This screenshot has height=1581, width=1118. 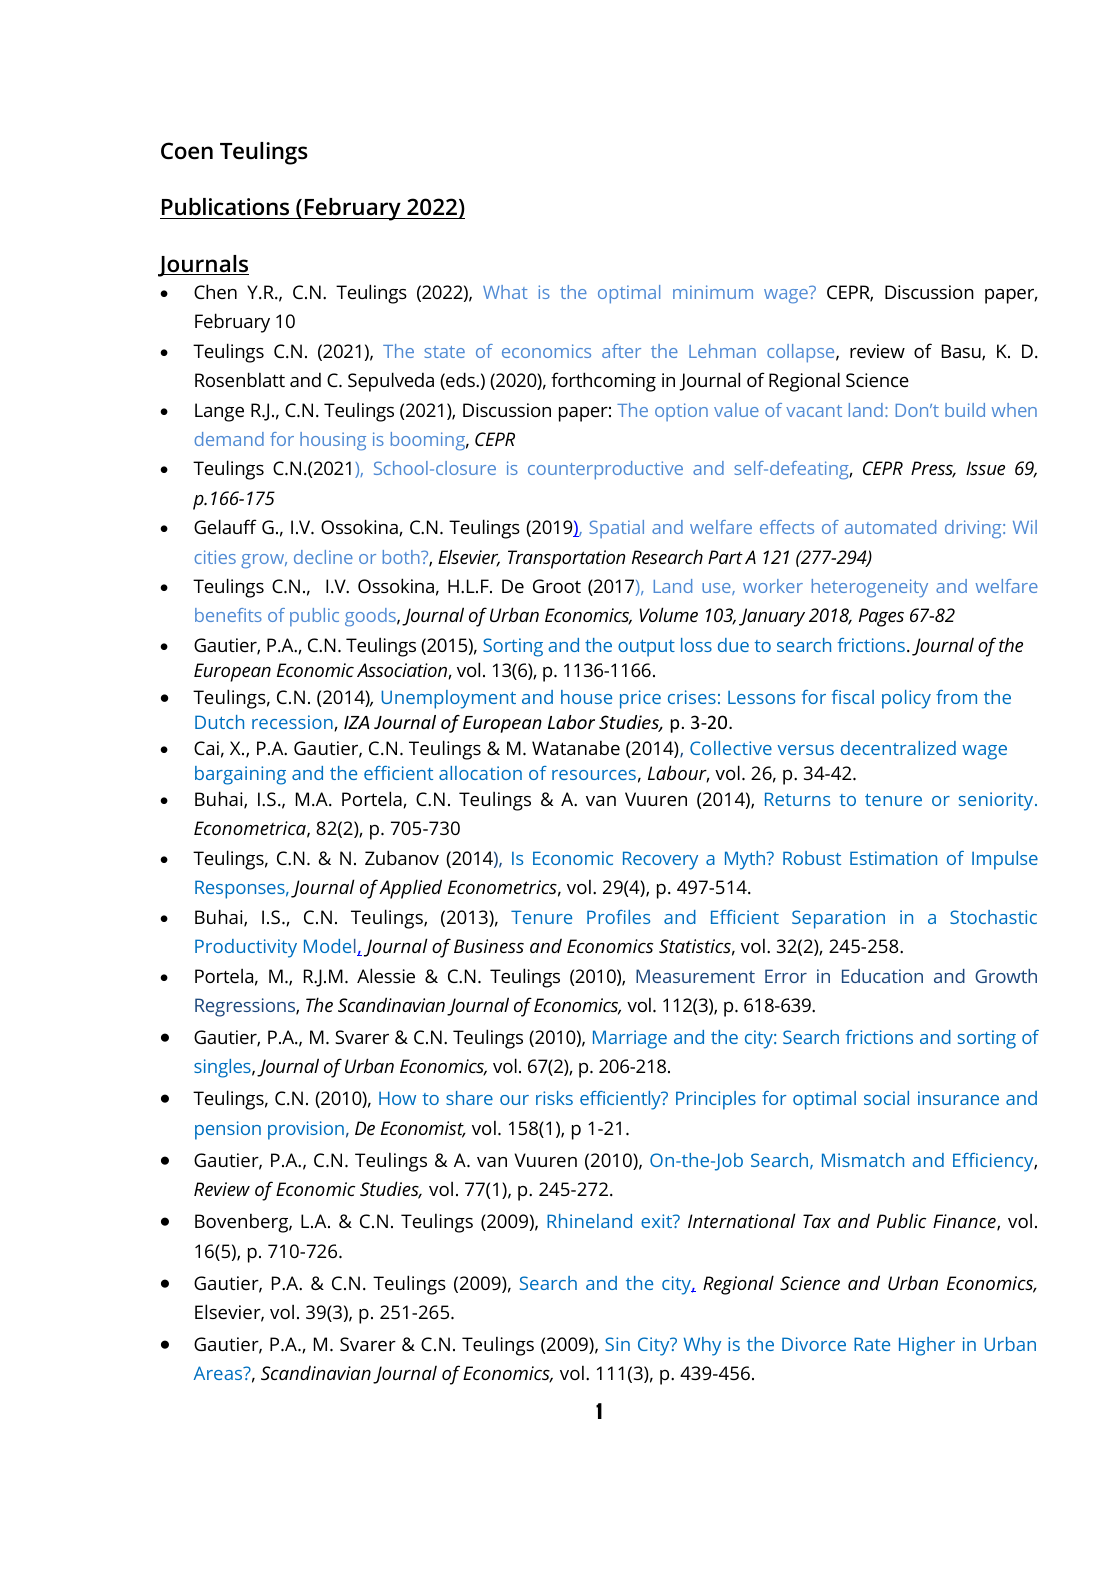 I want to click on bargaining, so click(x=240, y=775).
